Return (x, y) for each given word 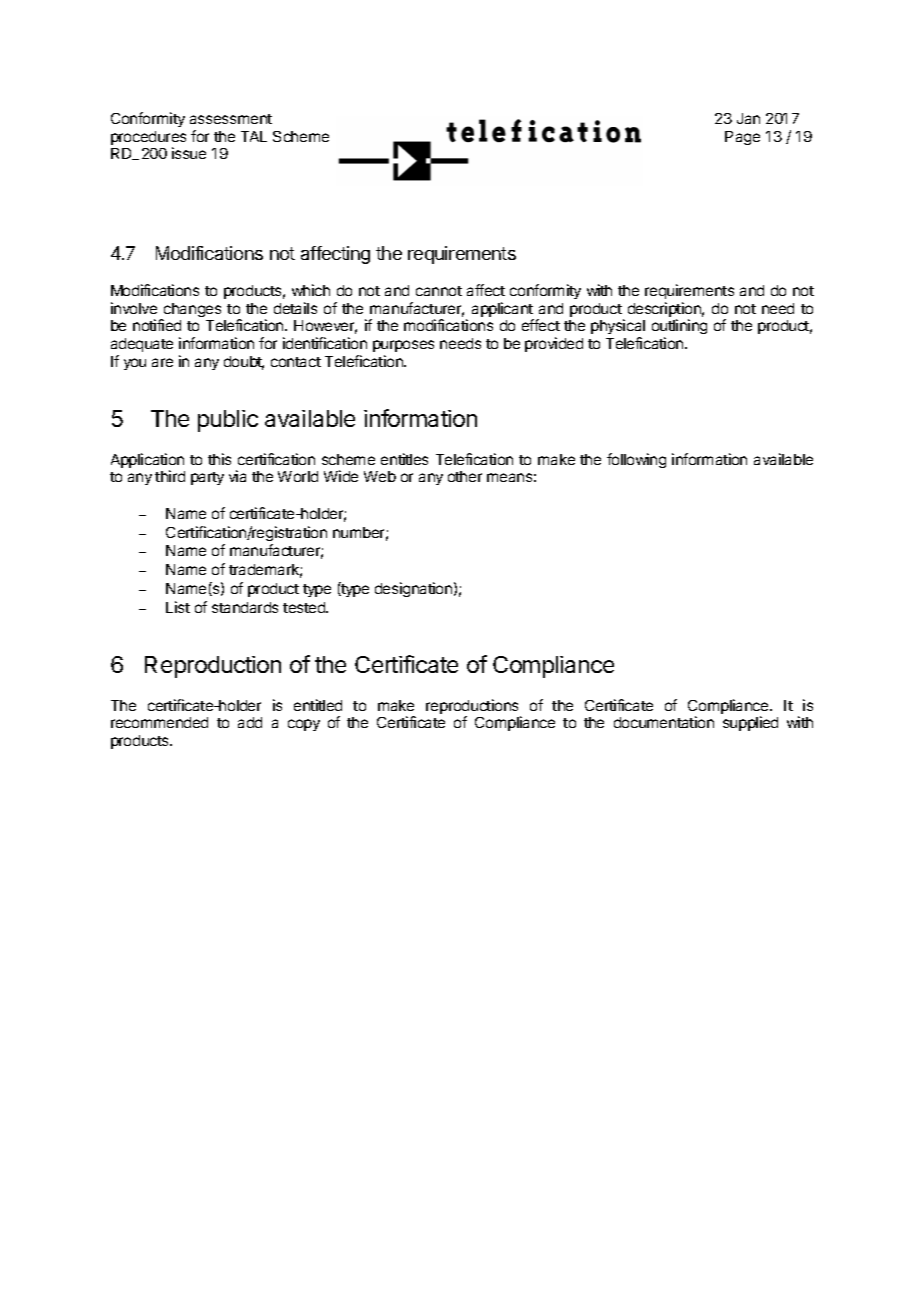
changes (191, 311)
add (250, 722)
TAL (254, 136)
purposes (403, 346)
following (636, 460)
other (465, 476)
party (207, 478)
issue (189, 153)
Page (742, 138)
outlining (679, 328)
